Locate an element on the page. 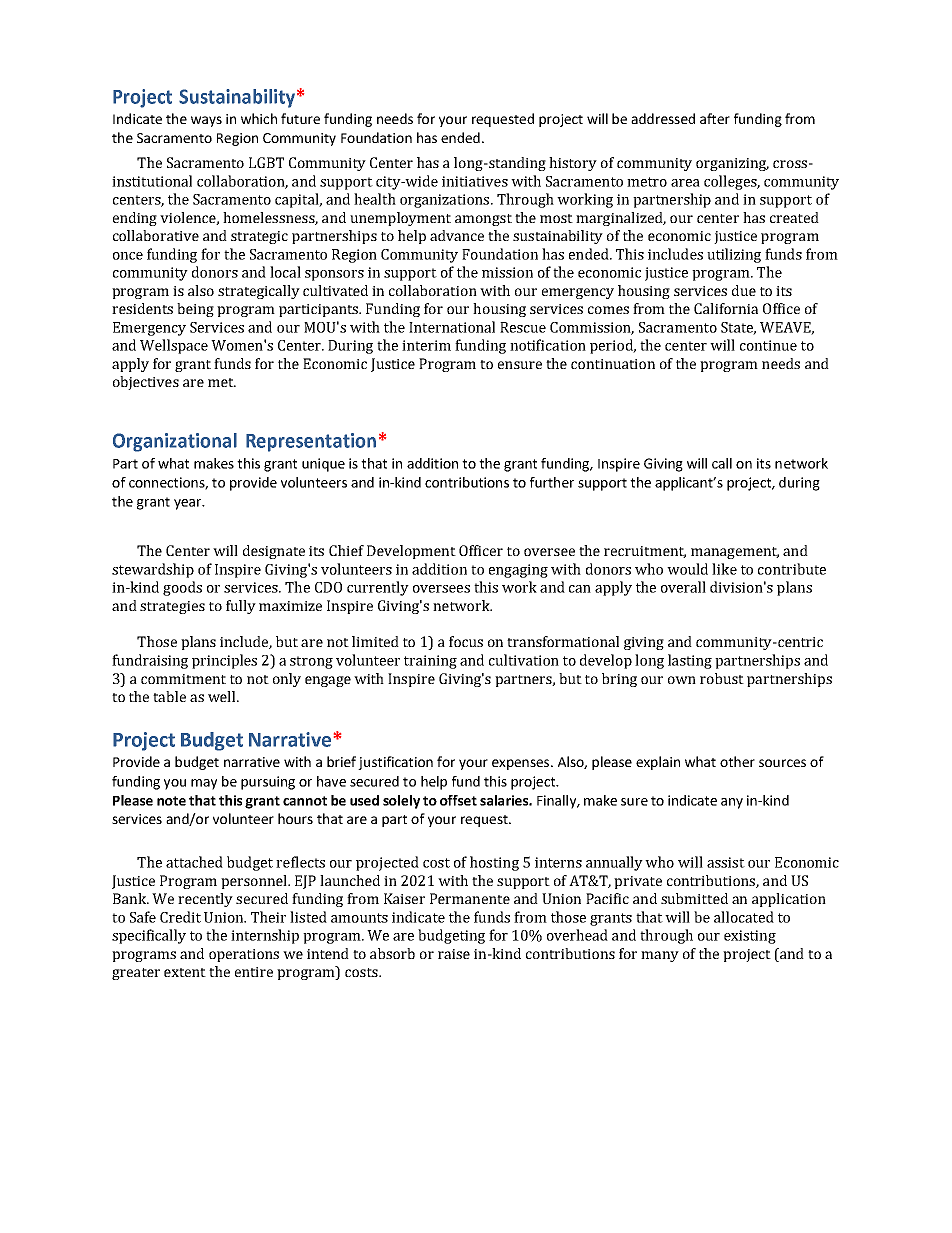  initiatives is located at coordinates (475, 181).
